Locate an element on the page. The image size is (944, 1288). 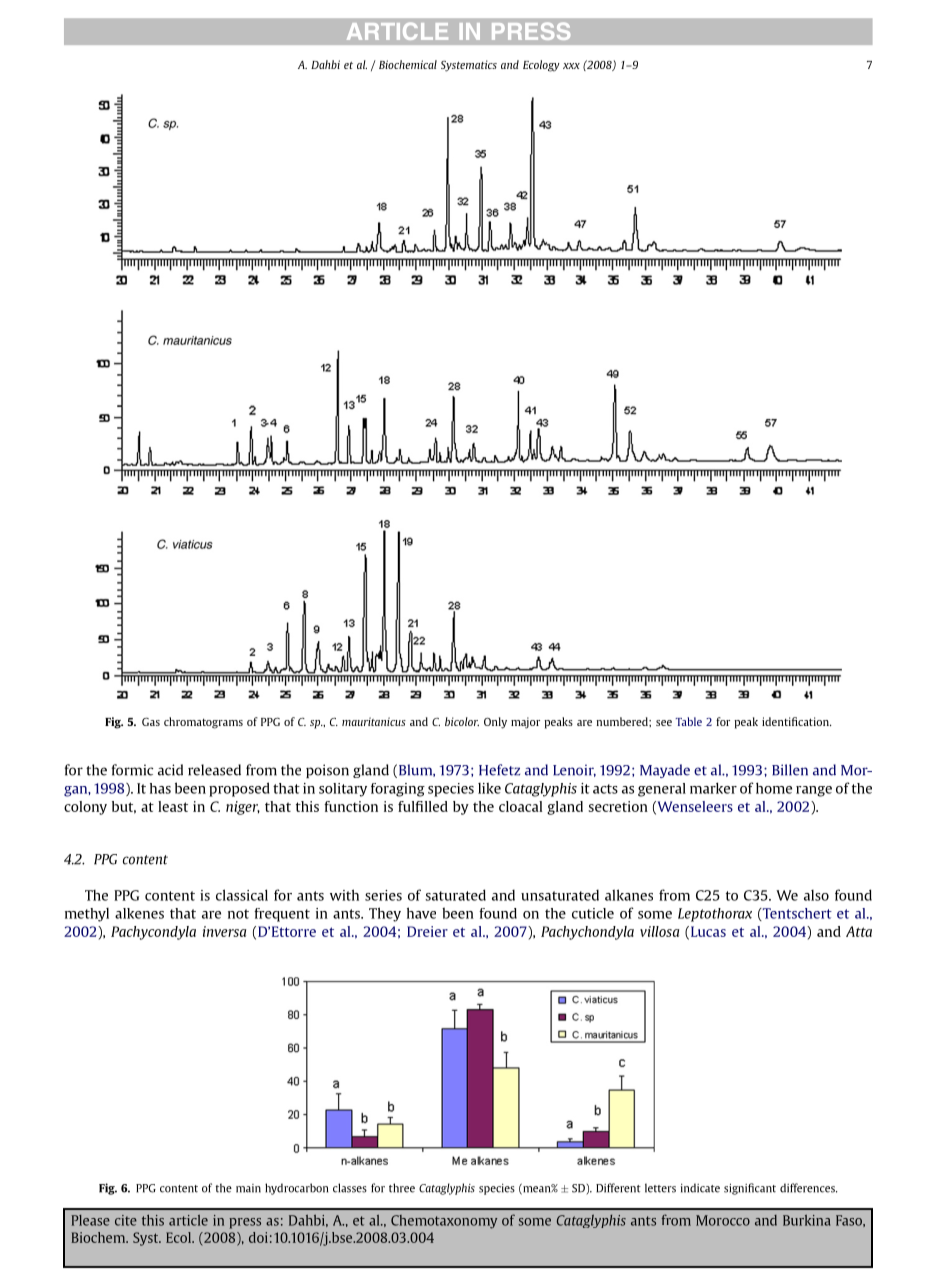
xxx is located at coordinates (571, 66).
